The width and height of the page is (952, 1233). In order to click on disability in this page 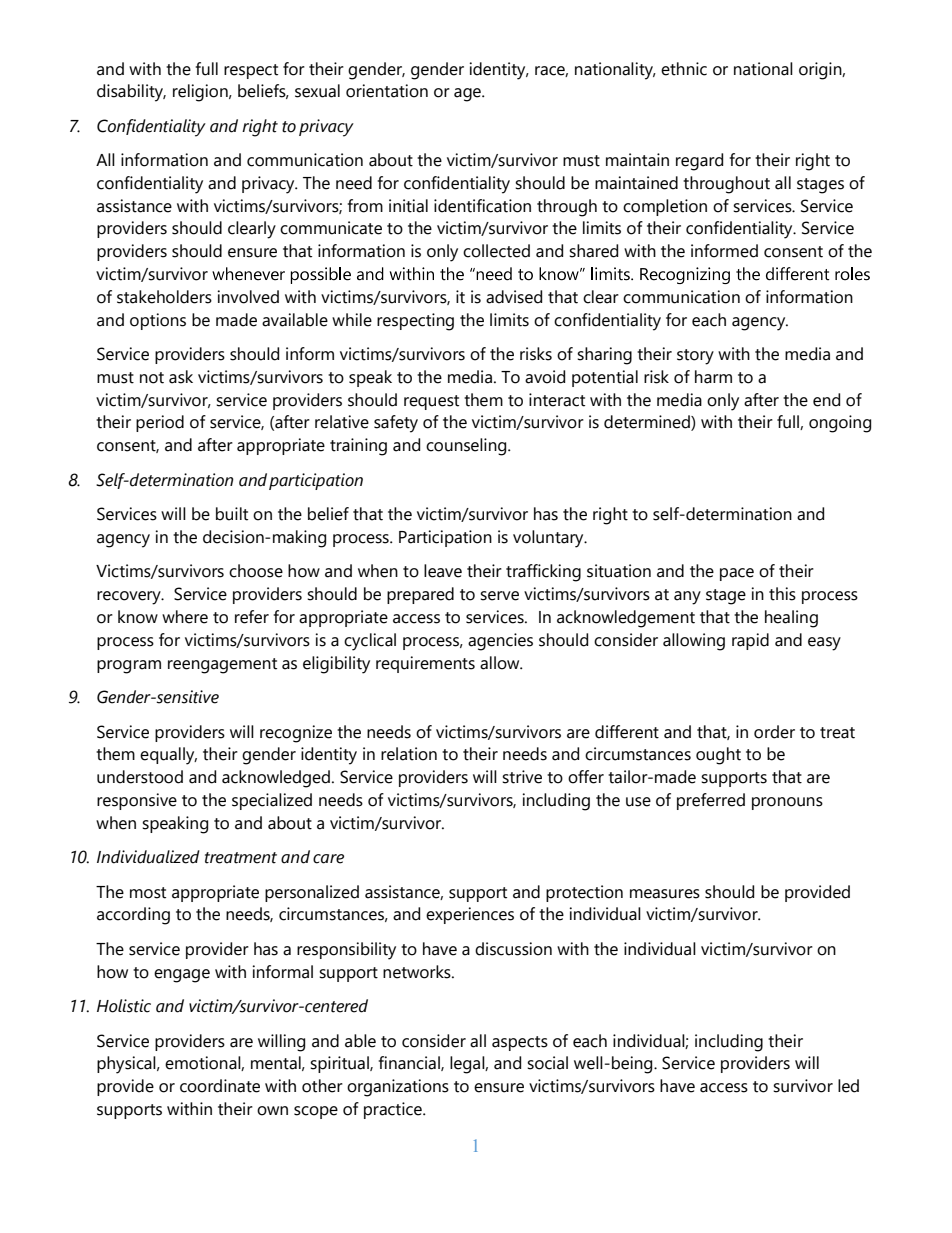, I will do `click(131, 93)`.
